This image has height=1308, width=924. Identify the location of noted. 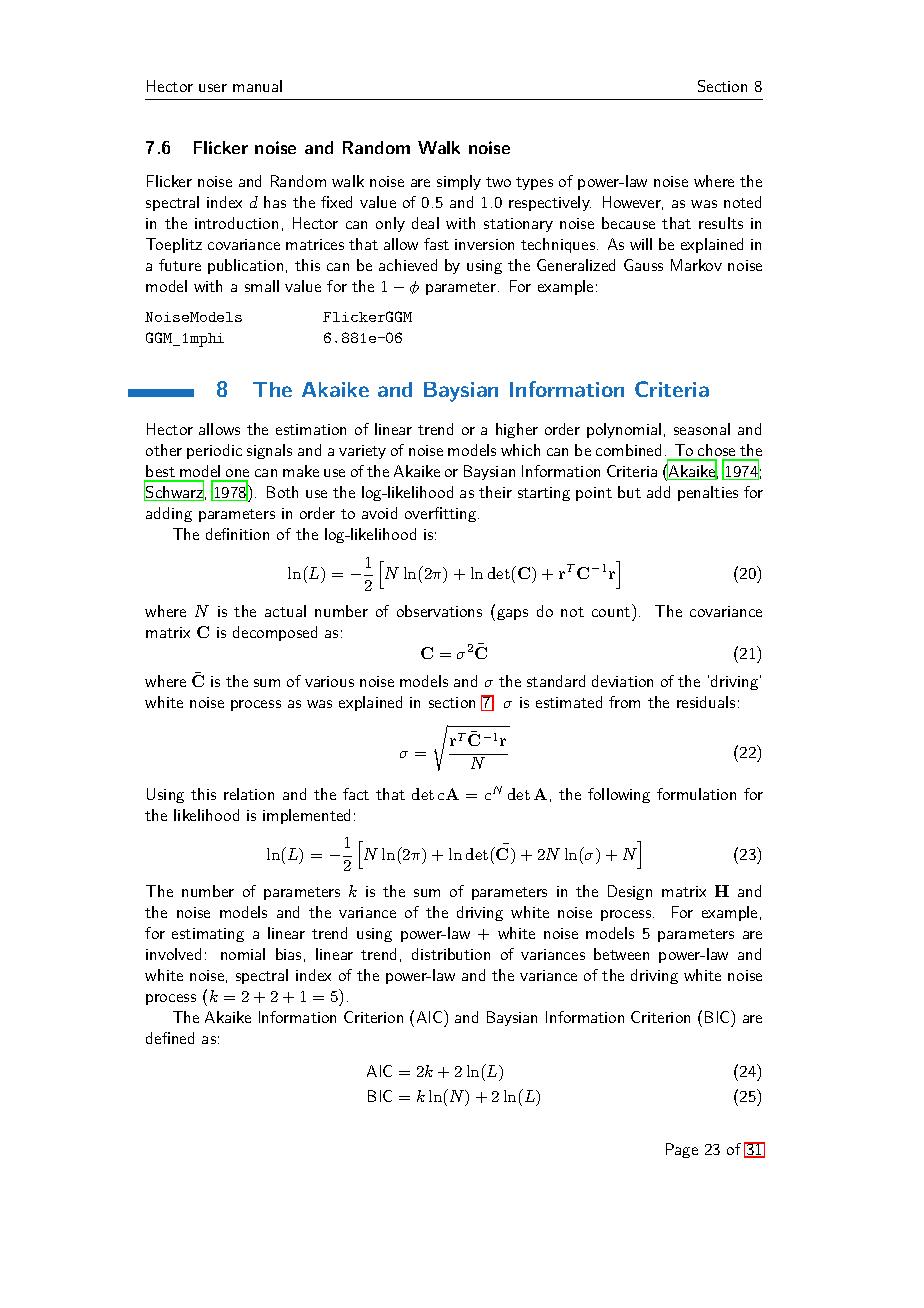
(742, 202).
